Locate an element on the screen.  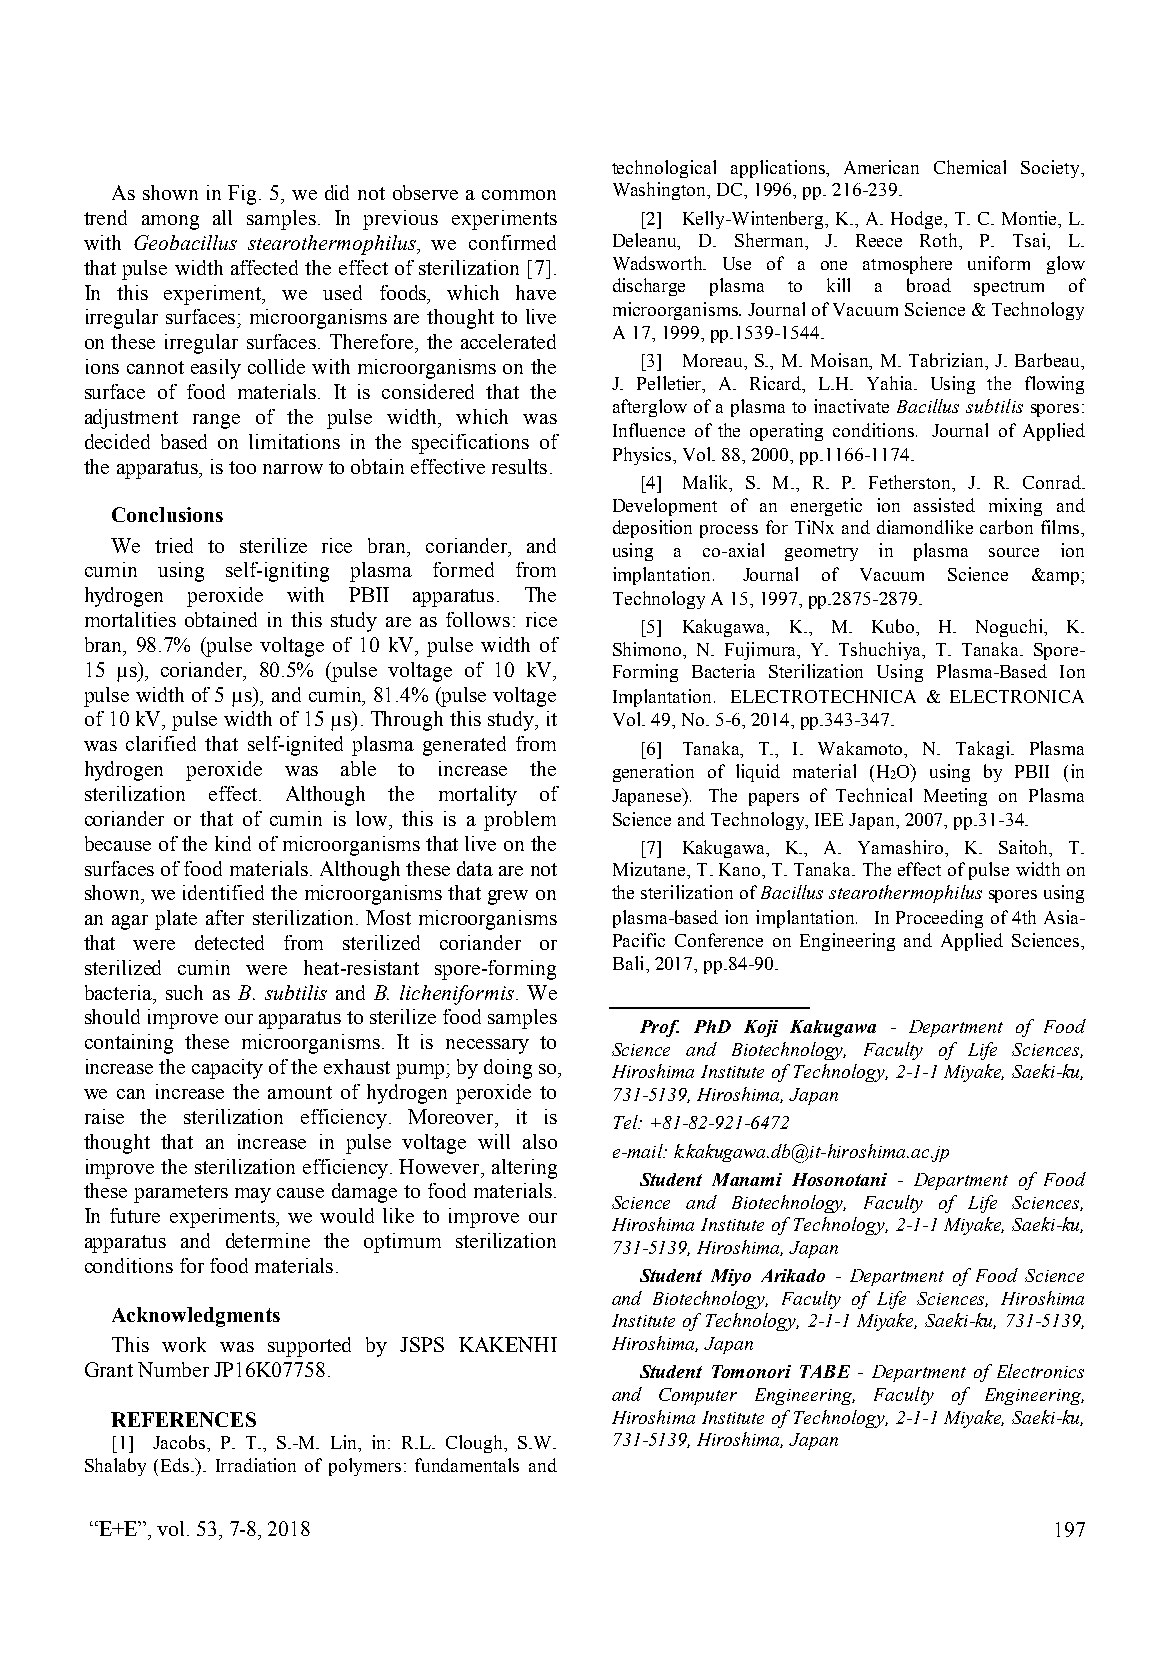
common is located at coordinates (519, 195).
